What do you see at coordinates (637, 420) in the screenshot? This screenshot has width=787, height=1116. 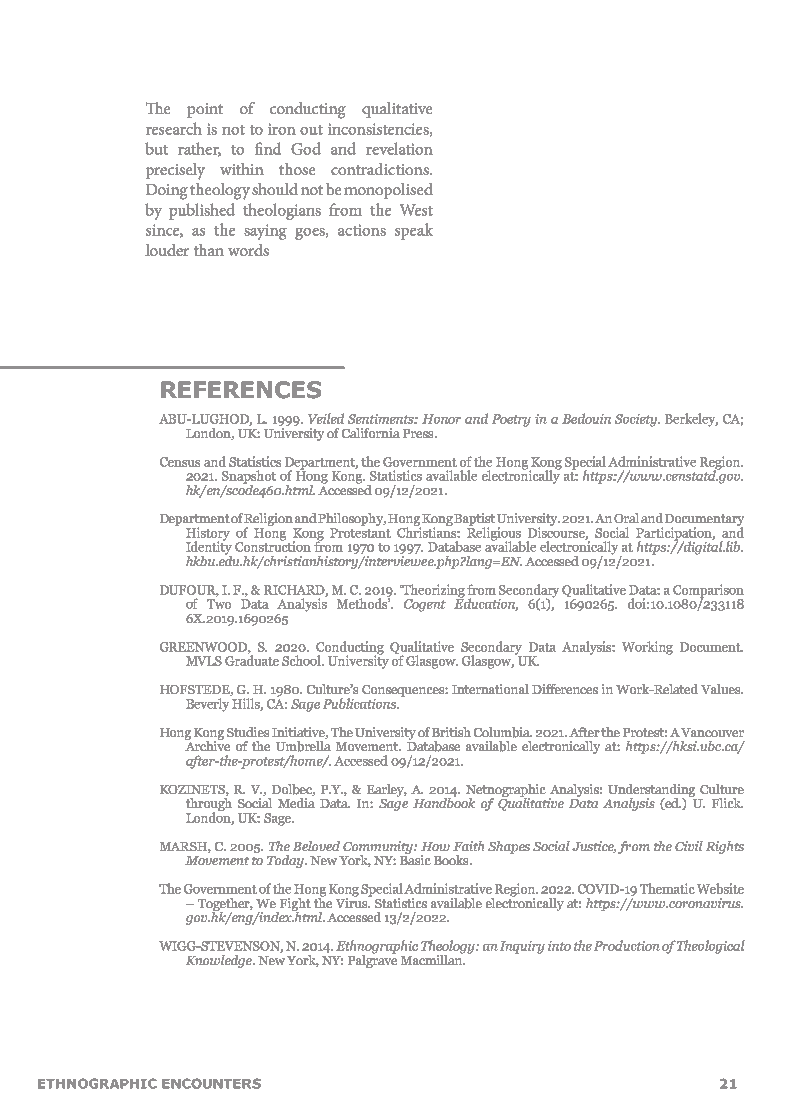 I see `Society` at bounding box center [637, 420].
